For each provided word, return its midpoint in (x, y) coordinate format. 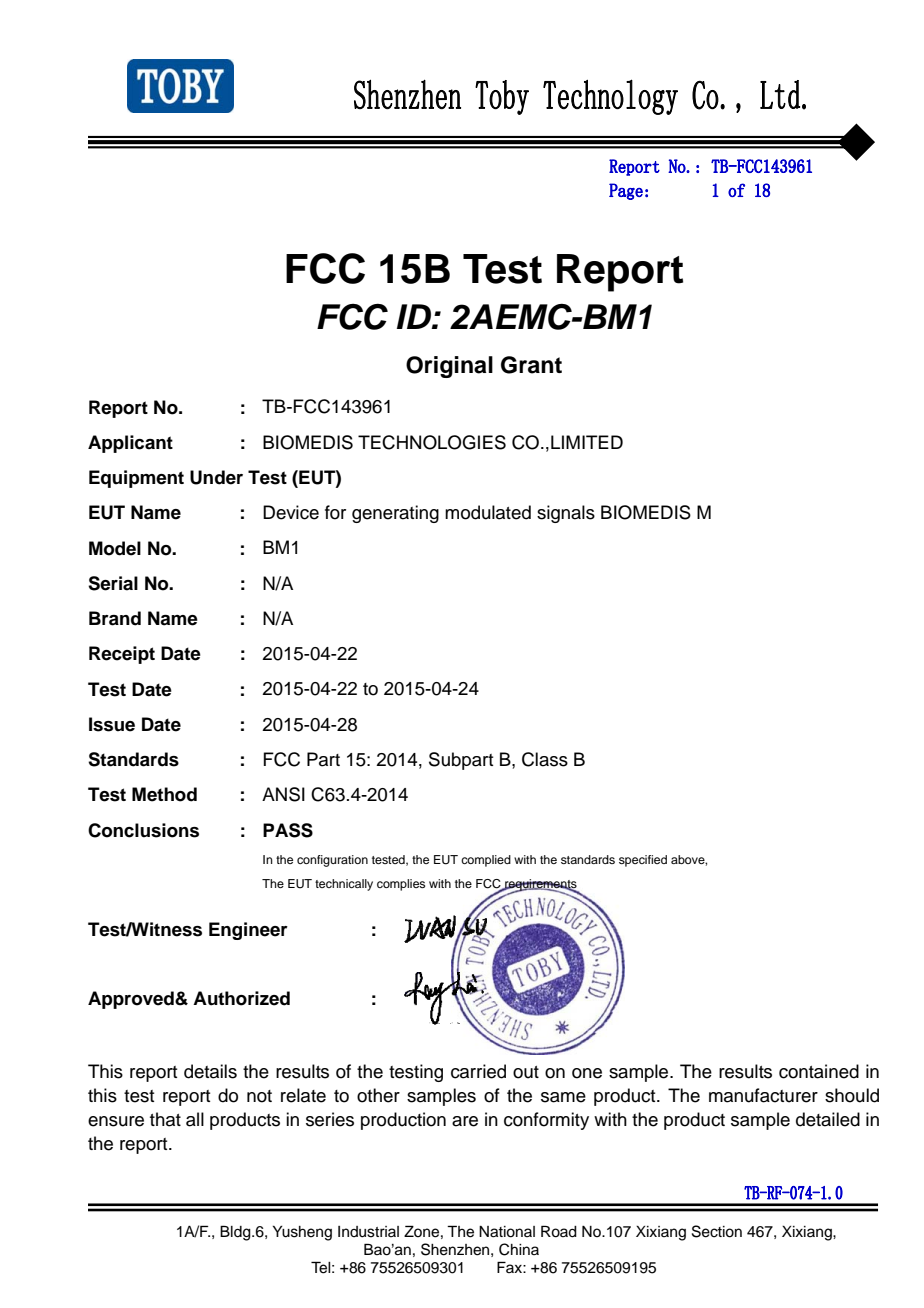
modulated (488, 512)
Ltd (780, 94)
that (165, 1119)
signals (566, 514)
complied (486, 861)
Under (216, 477)
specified (643, 861)
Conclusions (143, 830)
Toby (502, 97)
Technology (610, 97)
